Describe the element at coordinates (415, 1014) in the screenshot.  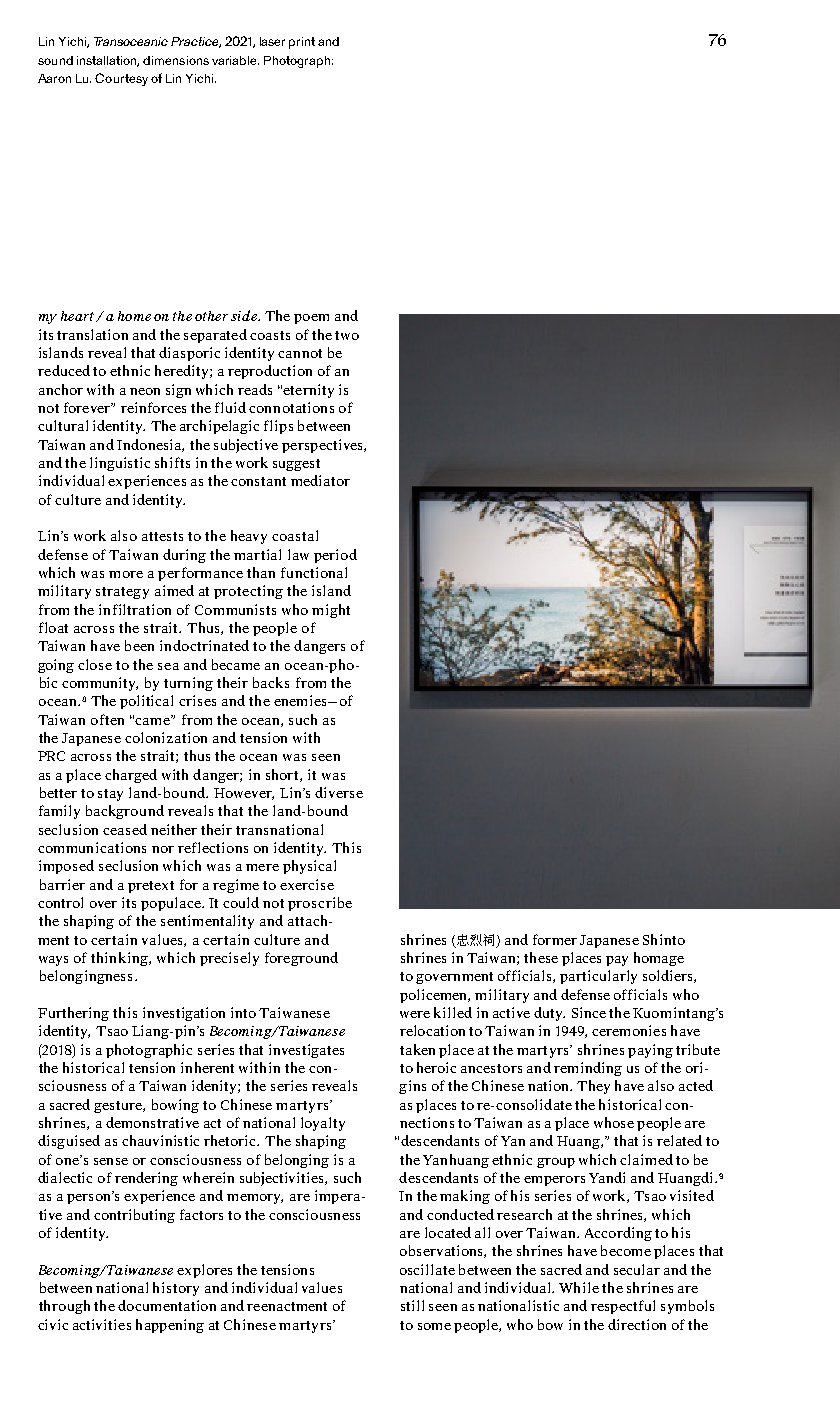
I see `were` at that location.
